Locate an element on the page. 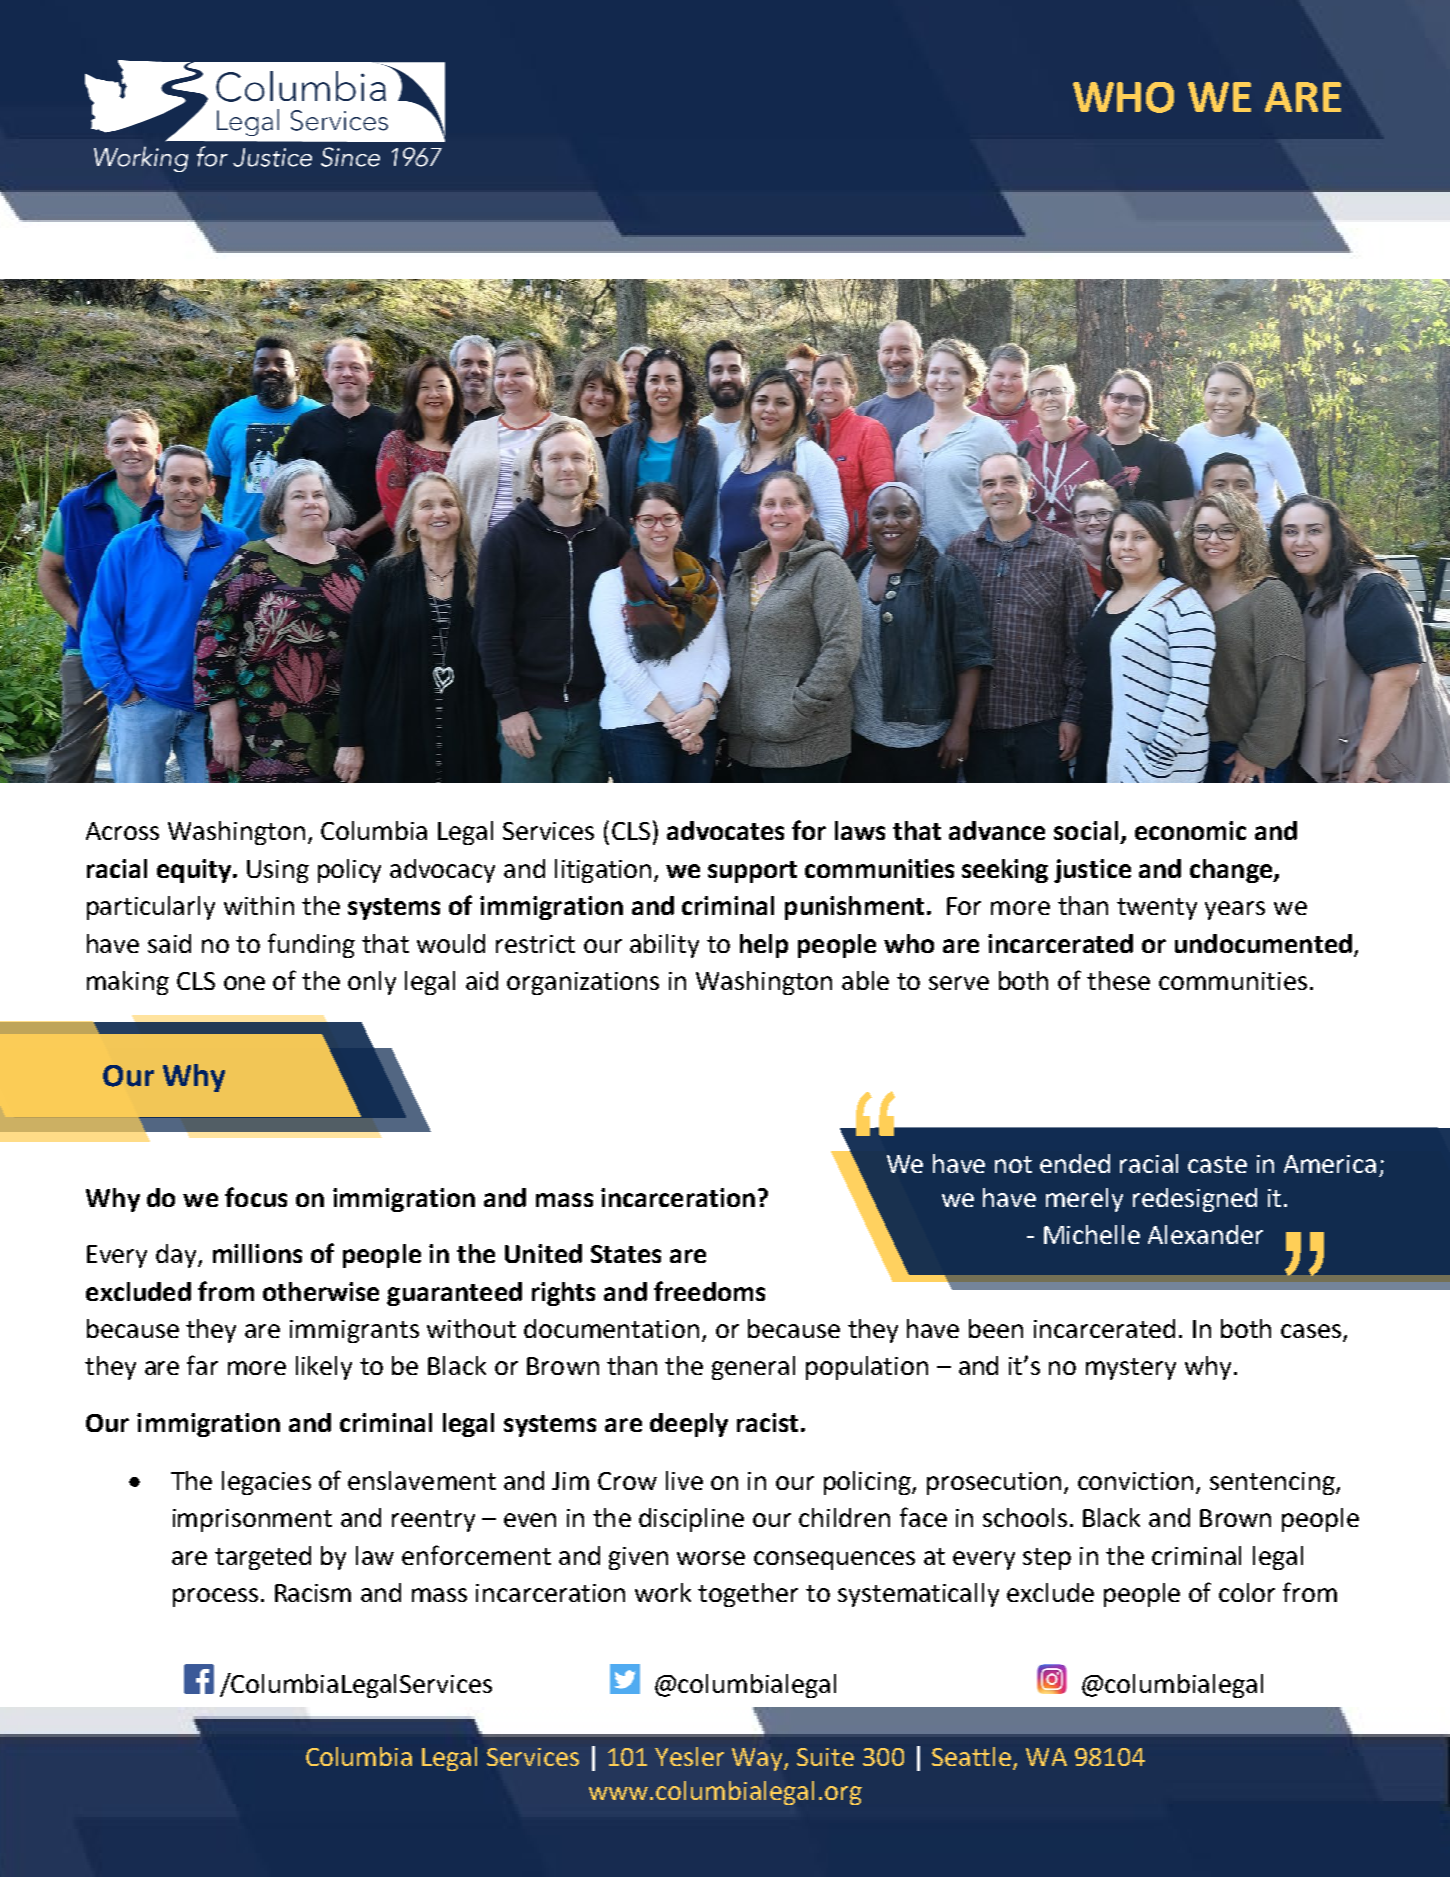 Image resolution: width=1450 pixels, height=1877 pixels. change is located at coordinates (1232, 871).
